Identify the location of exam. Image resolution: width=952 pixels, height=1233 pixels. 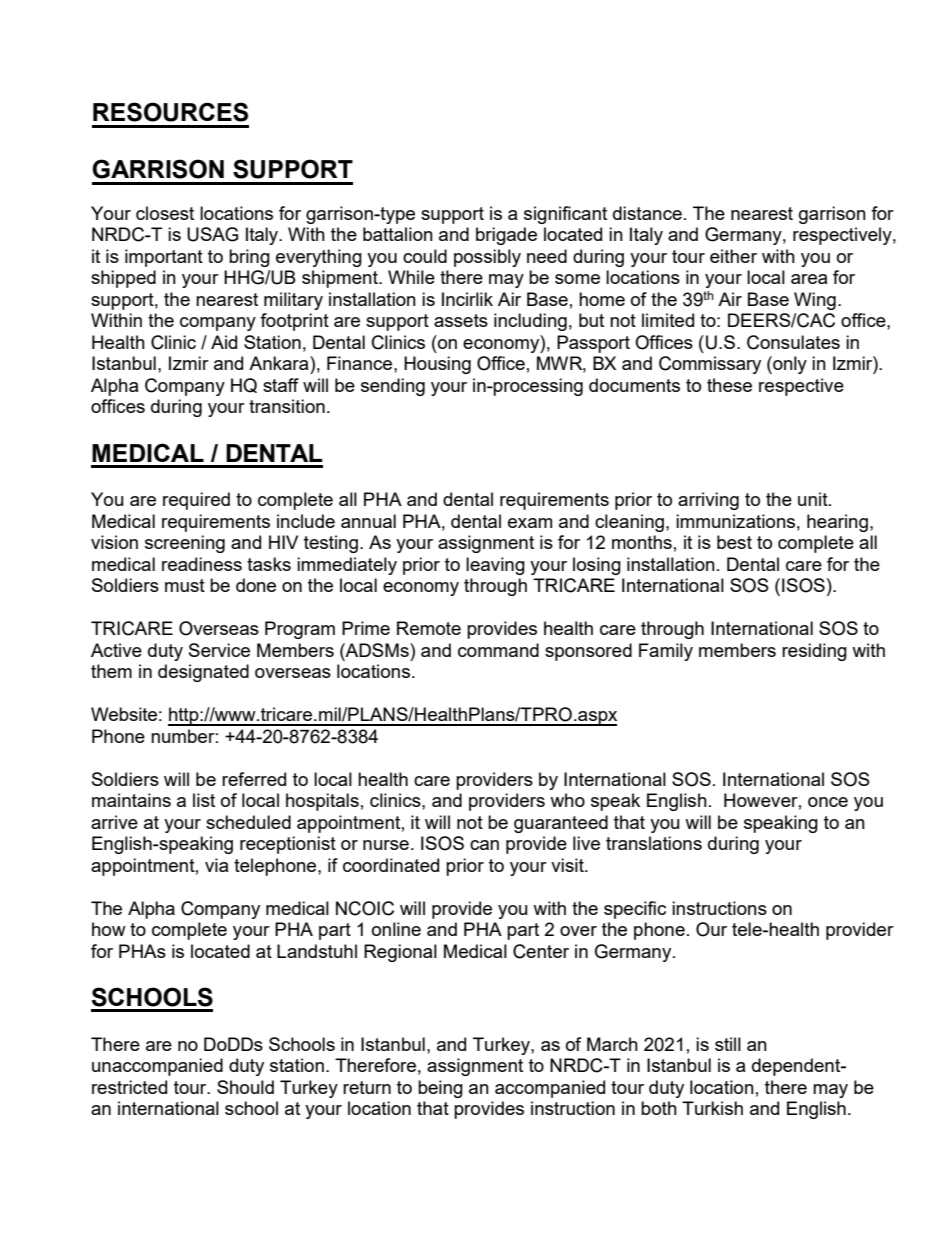
(530, 523).
